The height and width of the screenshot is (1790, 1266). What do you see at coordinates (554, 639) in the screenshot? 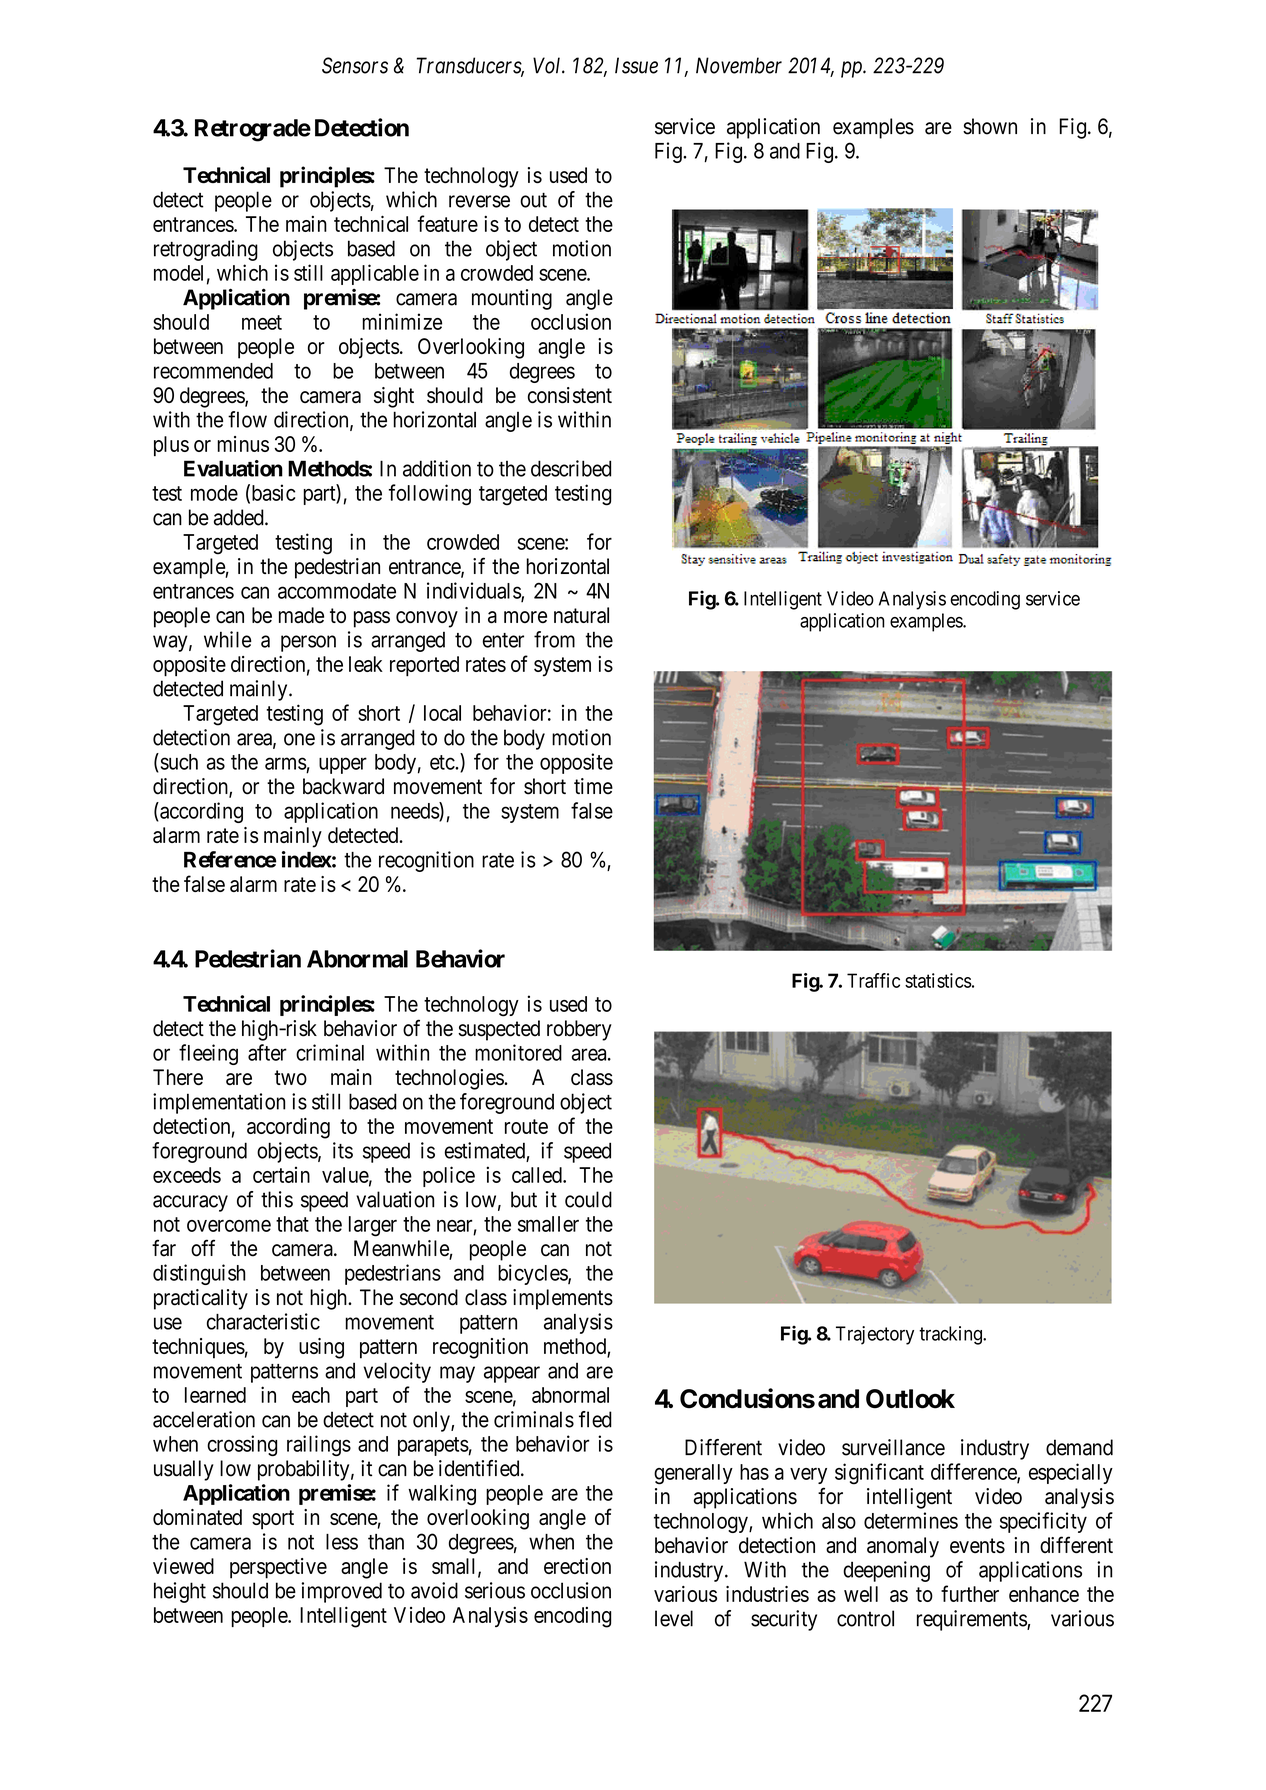
I see `from` at bounding box center [554, 639].
